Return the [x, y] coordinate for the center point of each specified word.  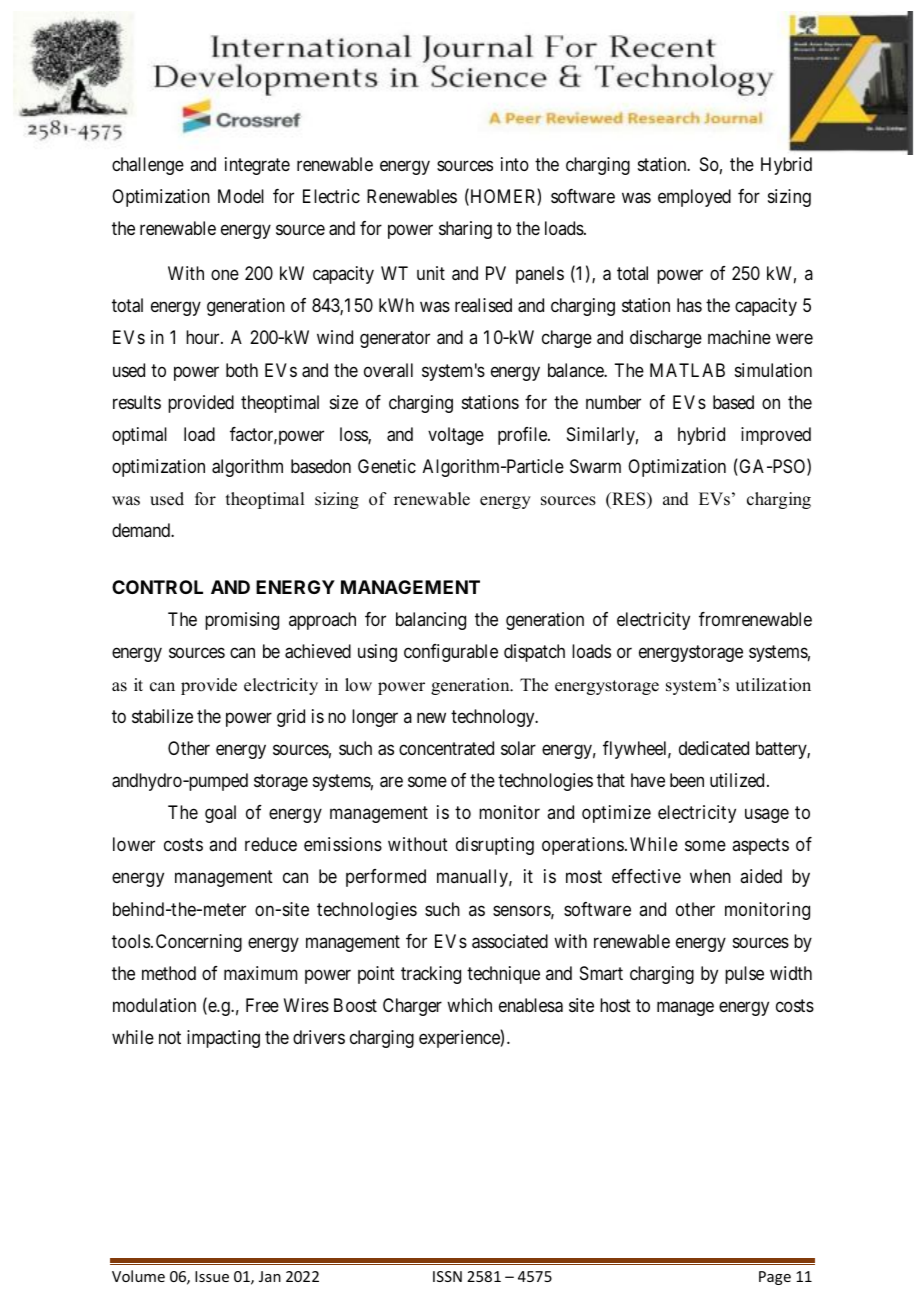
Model [241, 196]
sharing [465, 230]
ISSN [447, 1276]
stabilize [162, 716]
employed [694, 198]
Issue [212, 1276]
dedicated [714, 748]
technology [494, 718]
